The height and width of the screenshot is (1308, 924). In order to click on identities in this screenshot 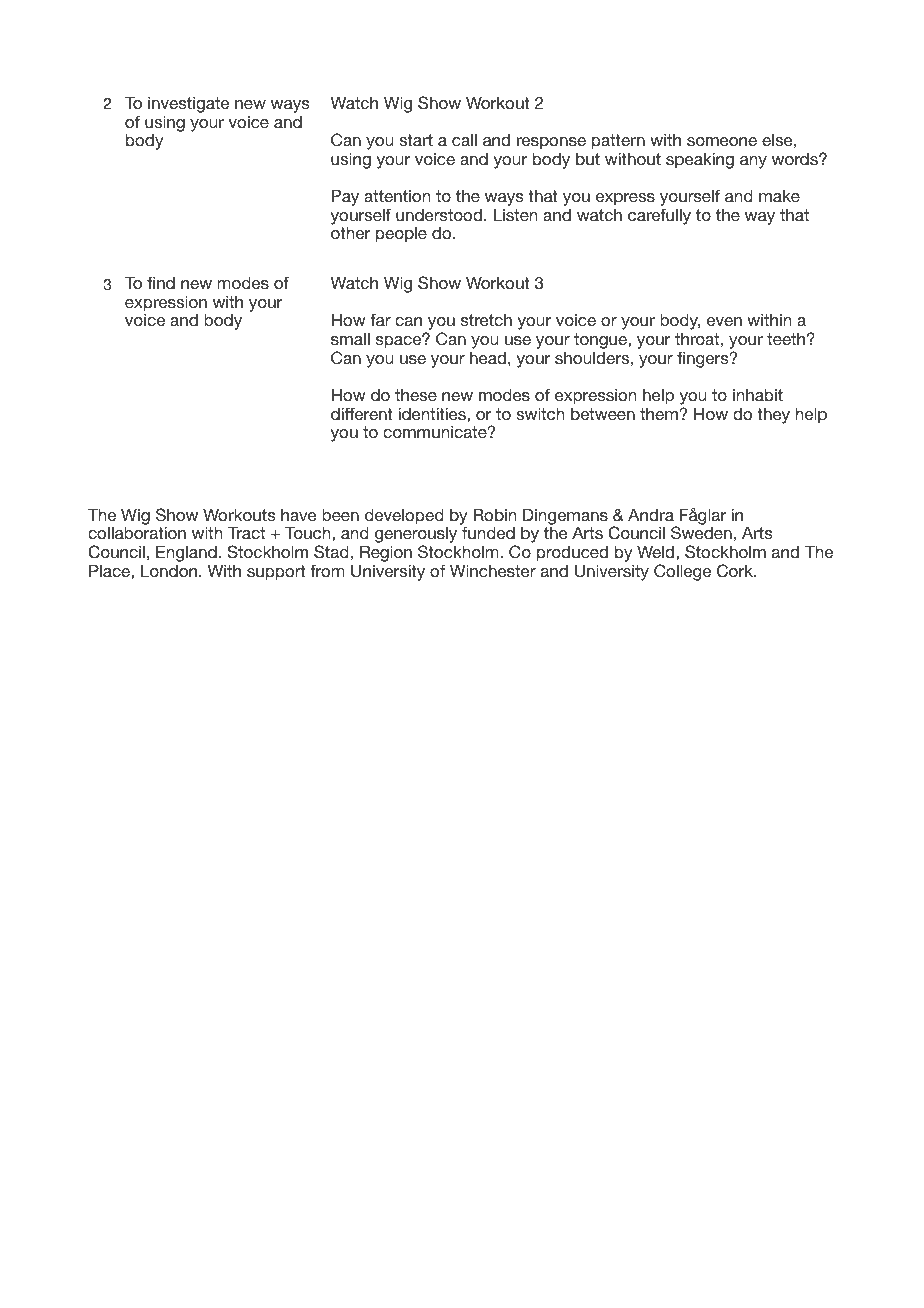, I will do `click(433, 413)`.
